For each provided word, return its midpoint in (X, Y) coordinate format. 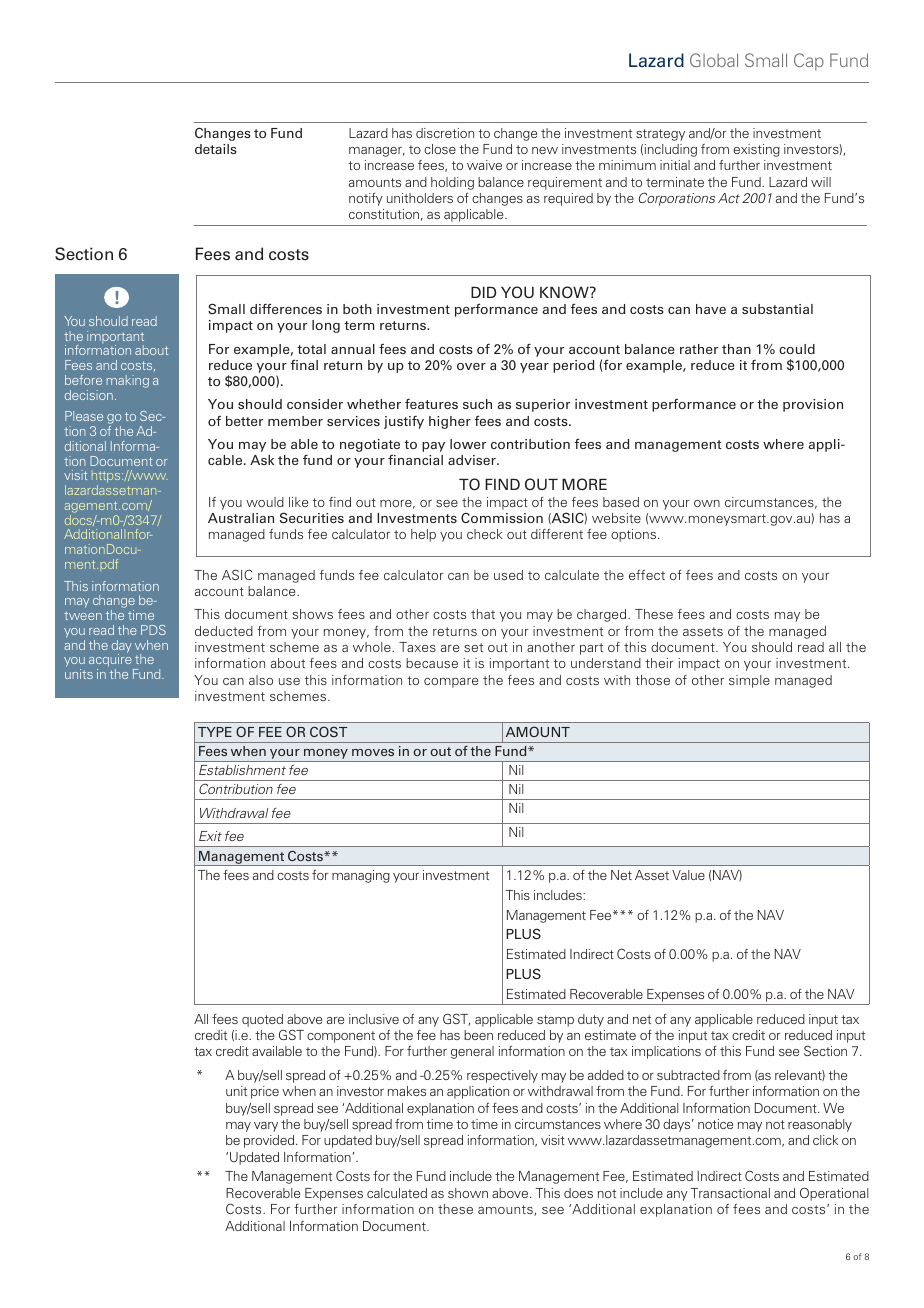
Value (688, 875)
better (244, 421)
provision (813, 405)
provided (270, 1141)
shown (468, 1193)
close (440, 149)
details (216, 149)
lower (468, 444)
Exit (210, 836)
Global (714, 60)
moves (373, 752)
